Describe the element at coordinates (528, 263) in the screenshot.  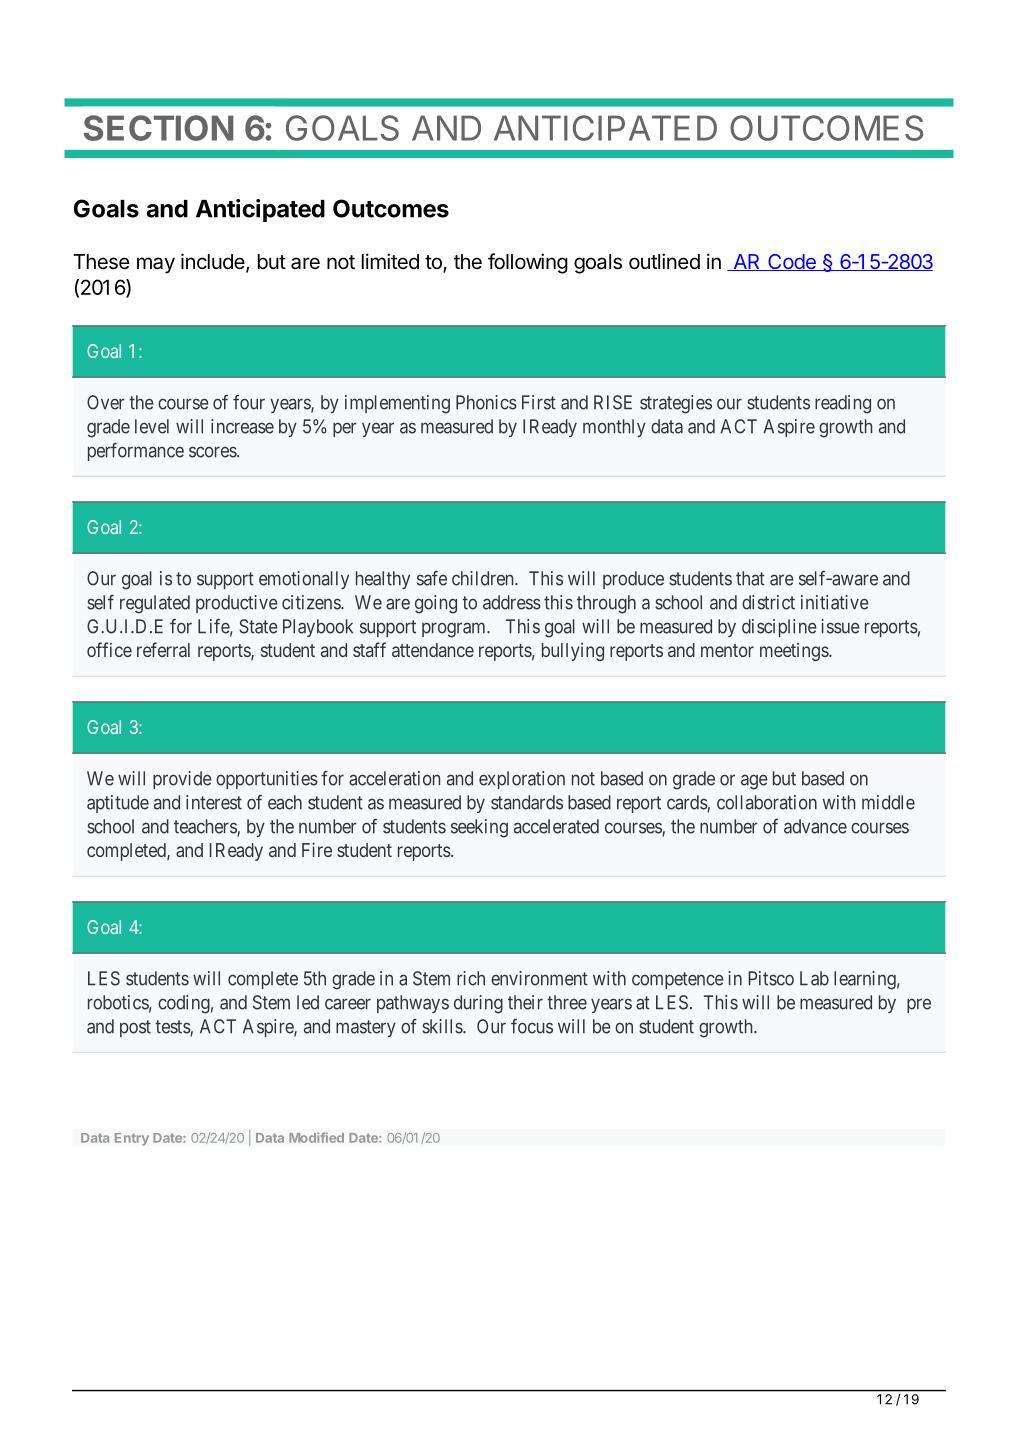
I see `following` at that location.
